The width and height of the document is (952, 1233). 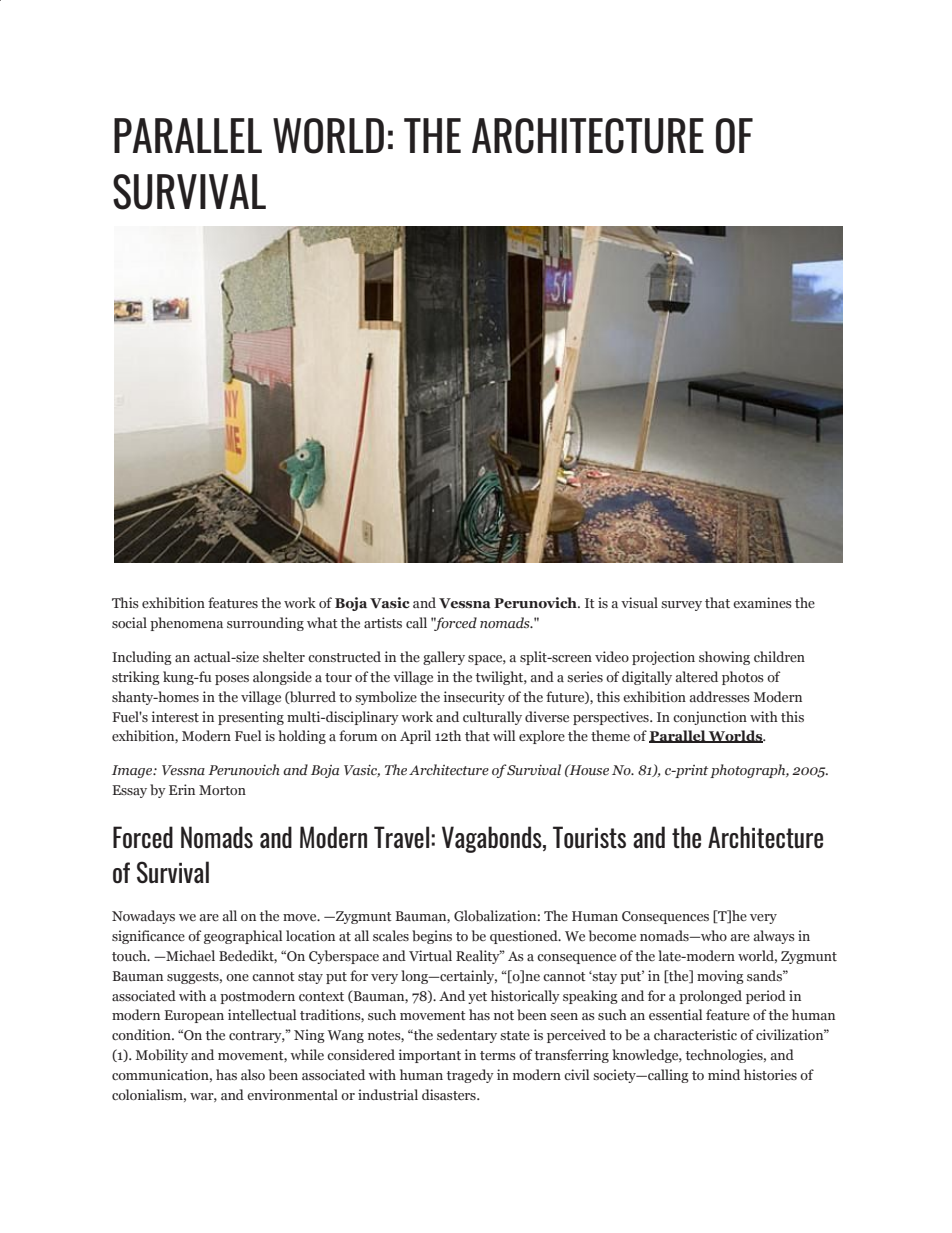 I want to click on Michael, so click(x=189, y=955).
